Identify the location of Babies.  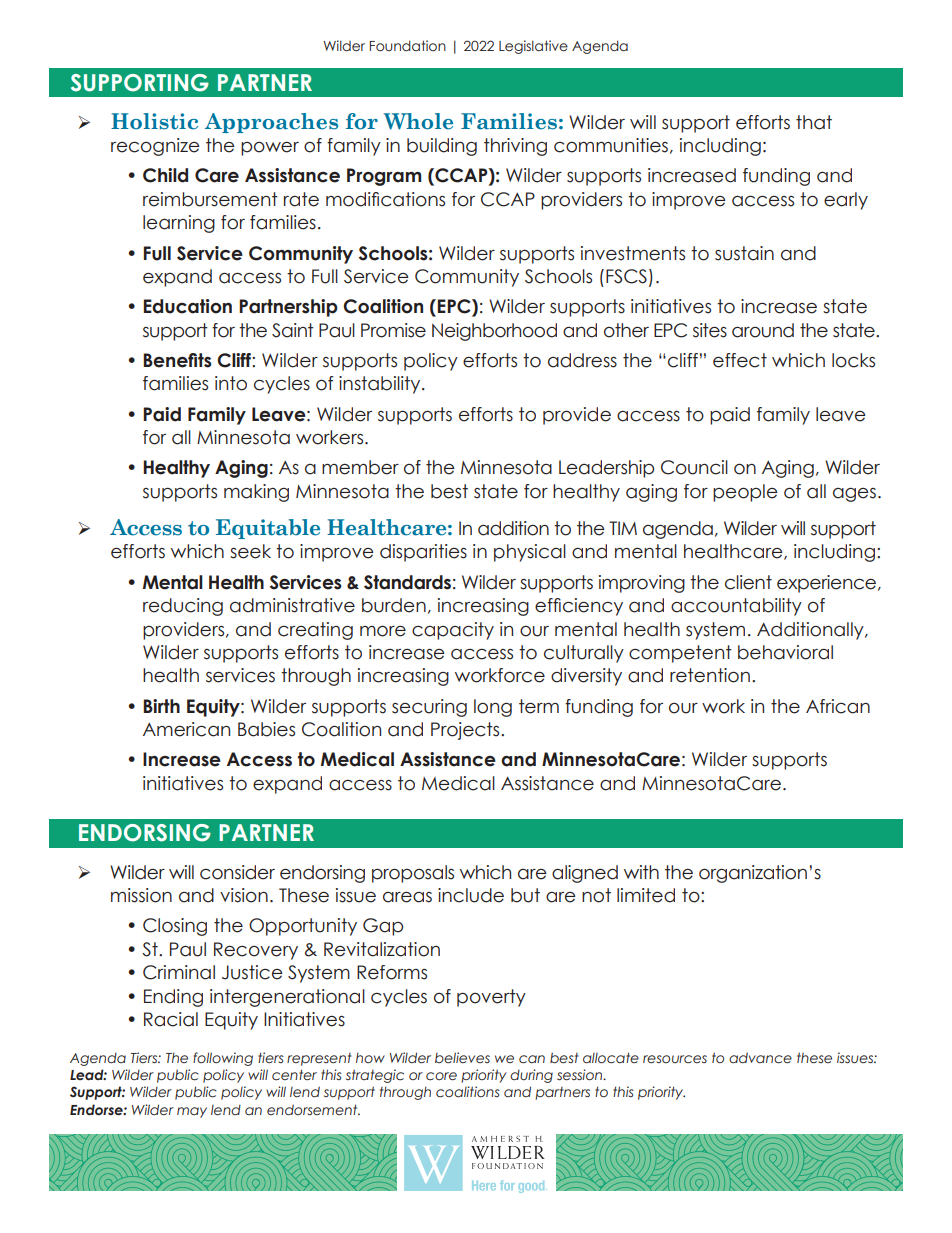
(266, 729).
